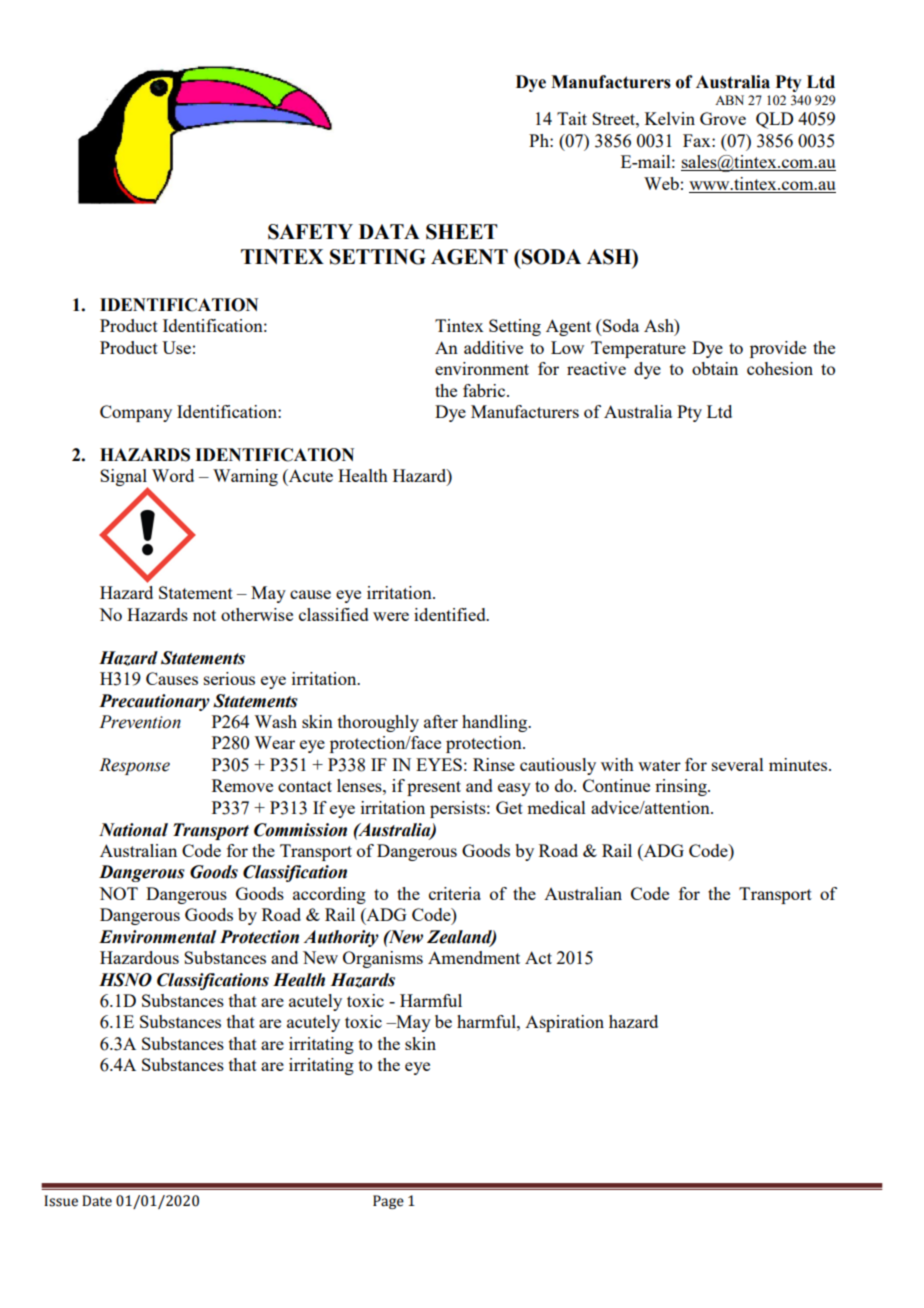 This screenshot has width=924, height=1308. I want to click on National, so click(133, 830).
